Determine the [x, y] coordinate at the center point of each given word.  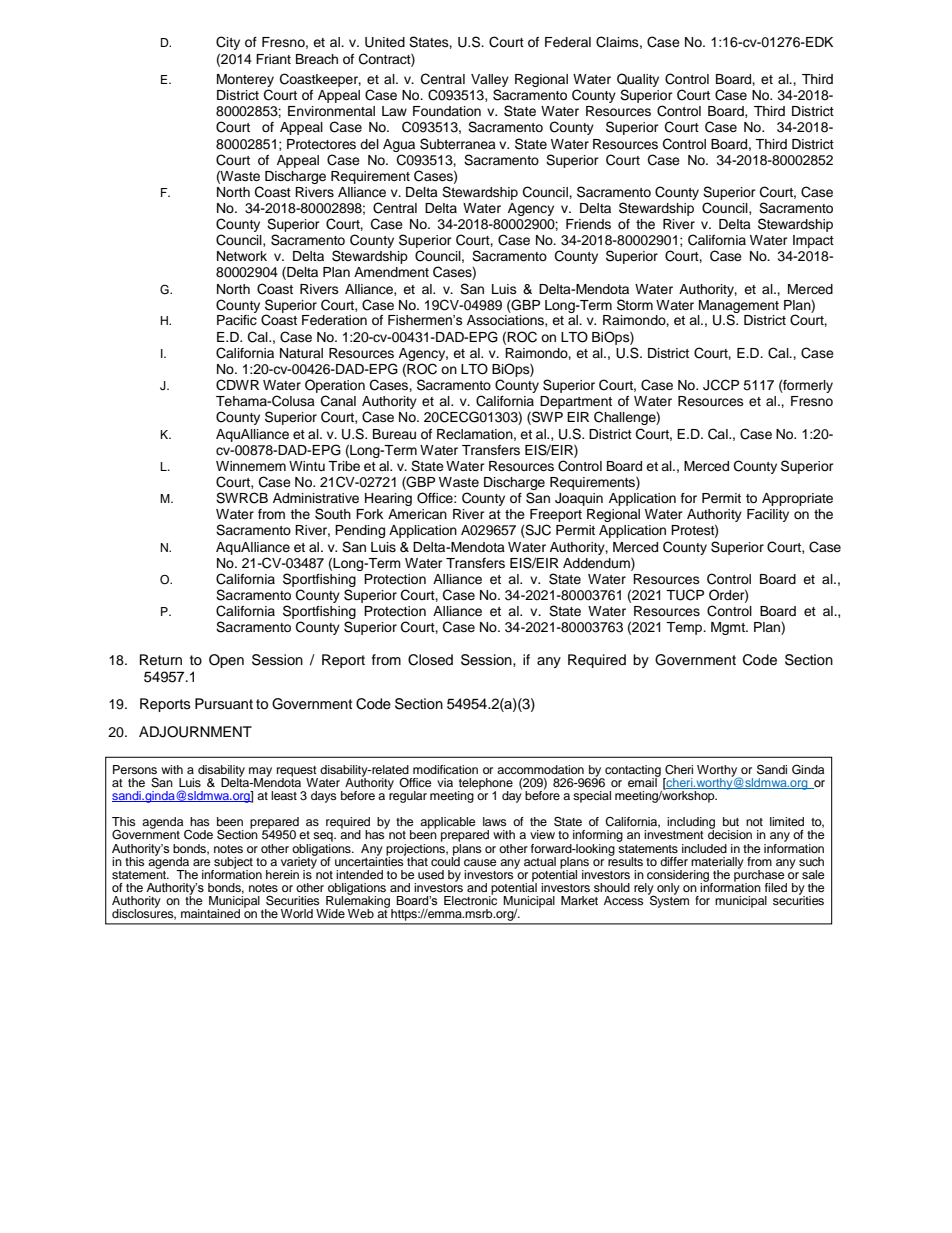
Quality [638, 81]
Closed [430, 660]
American [417, 514]
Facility [768, 515]
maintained [210, 913]
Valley [490, 82]
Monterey [245, 82]
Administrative [316, 498]
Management [739, 307]
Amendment [391, 272]
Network [242, 256]
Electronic [470, 899]
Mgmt [729, 628]
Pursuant [224, 703]
